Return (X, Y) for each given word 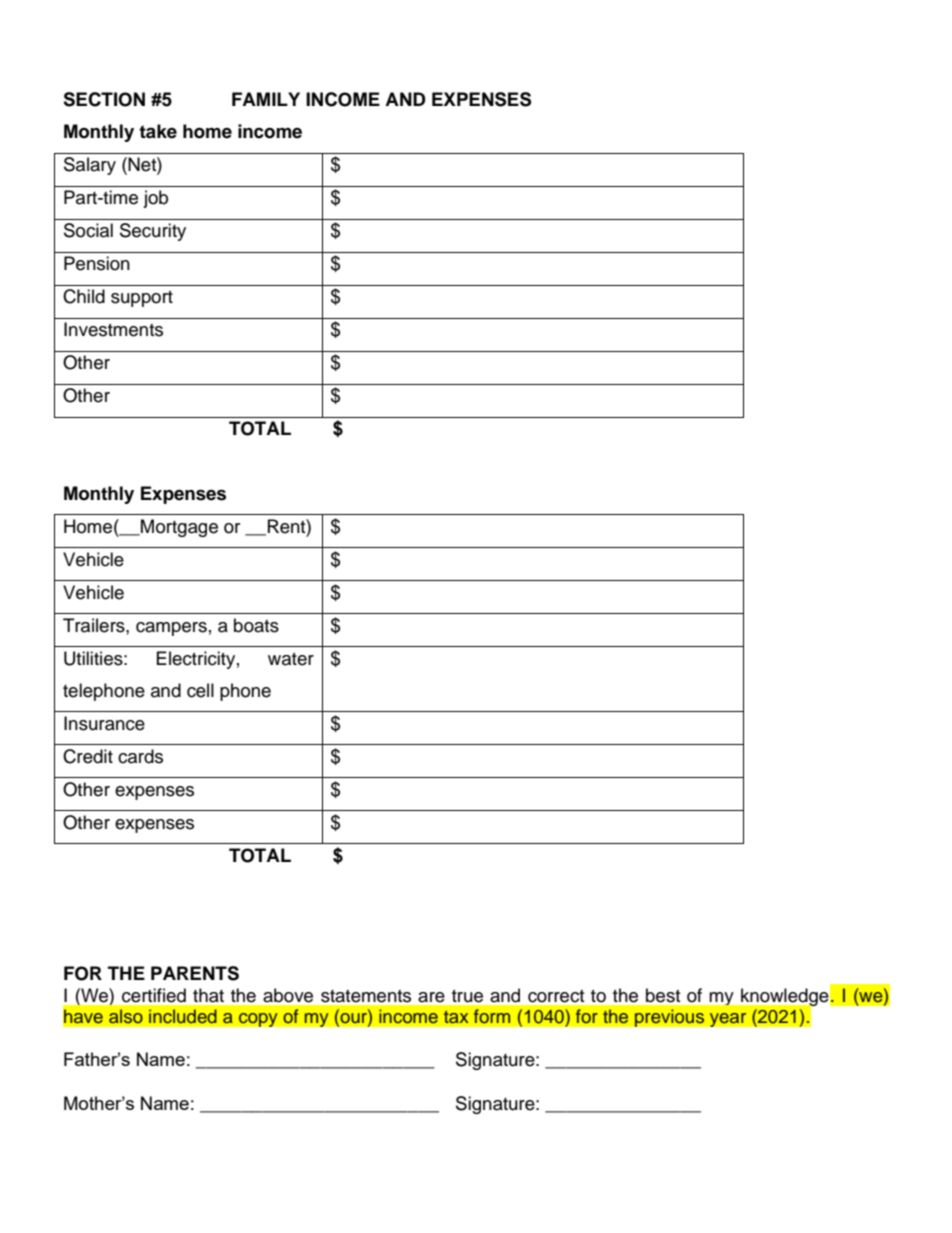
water (291, 659)
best (663, 995)
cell (200, 690)
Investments (113, 329)
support (142, 299)
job (155, 199)
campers (171, 629)
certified (154, 995)
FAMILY (266, 99)
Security (153, 232)
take (158, 131)
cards (140, 756)
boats (256, 625)
